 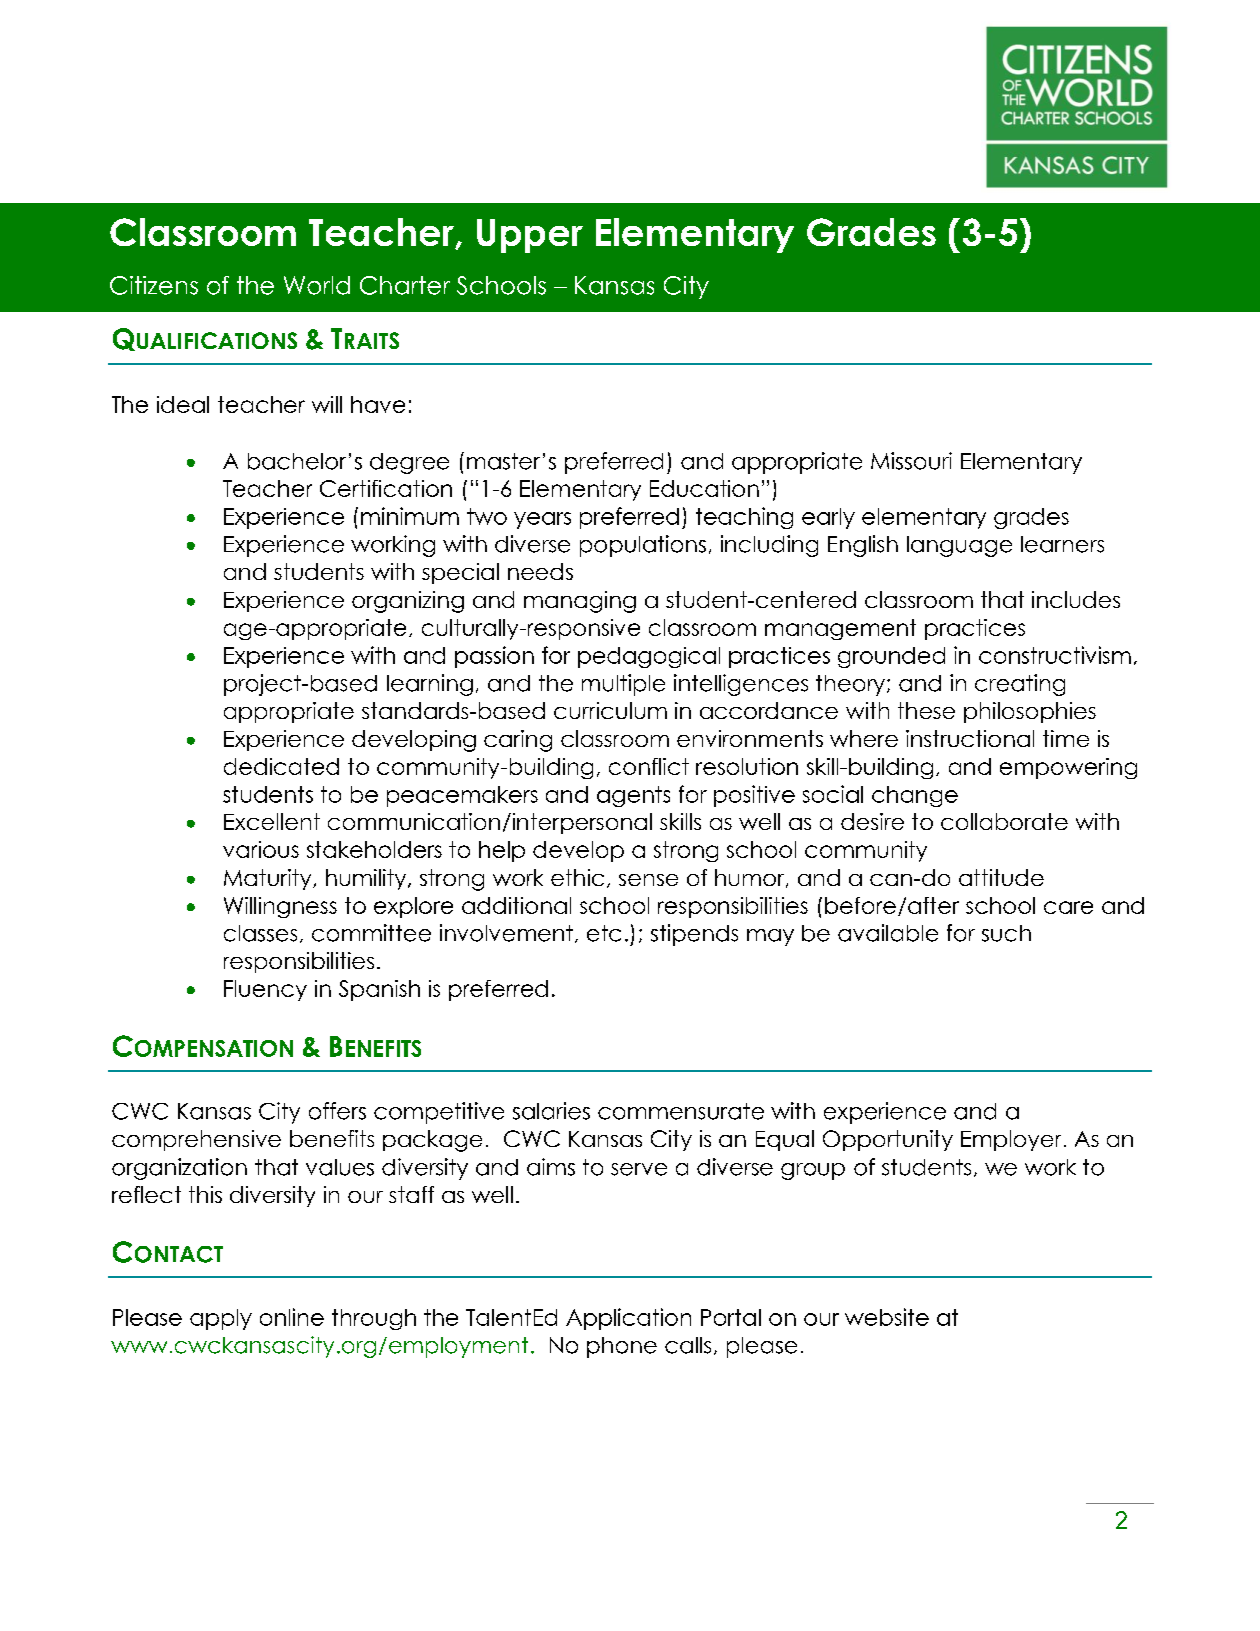 I want to click on Fluency, so click(x=265, y=990).
